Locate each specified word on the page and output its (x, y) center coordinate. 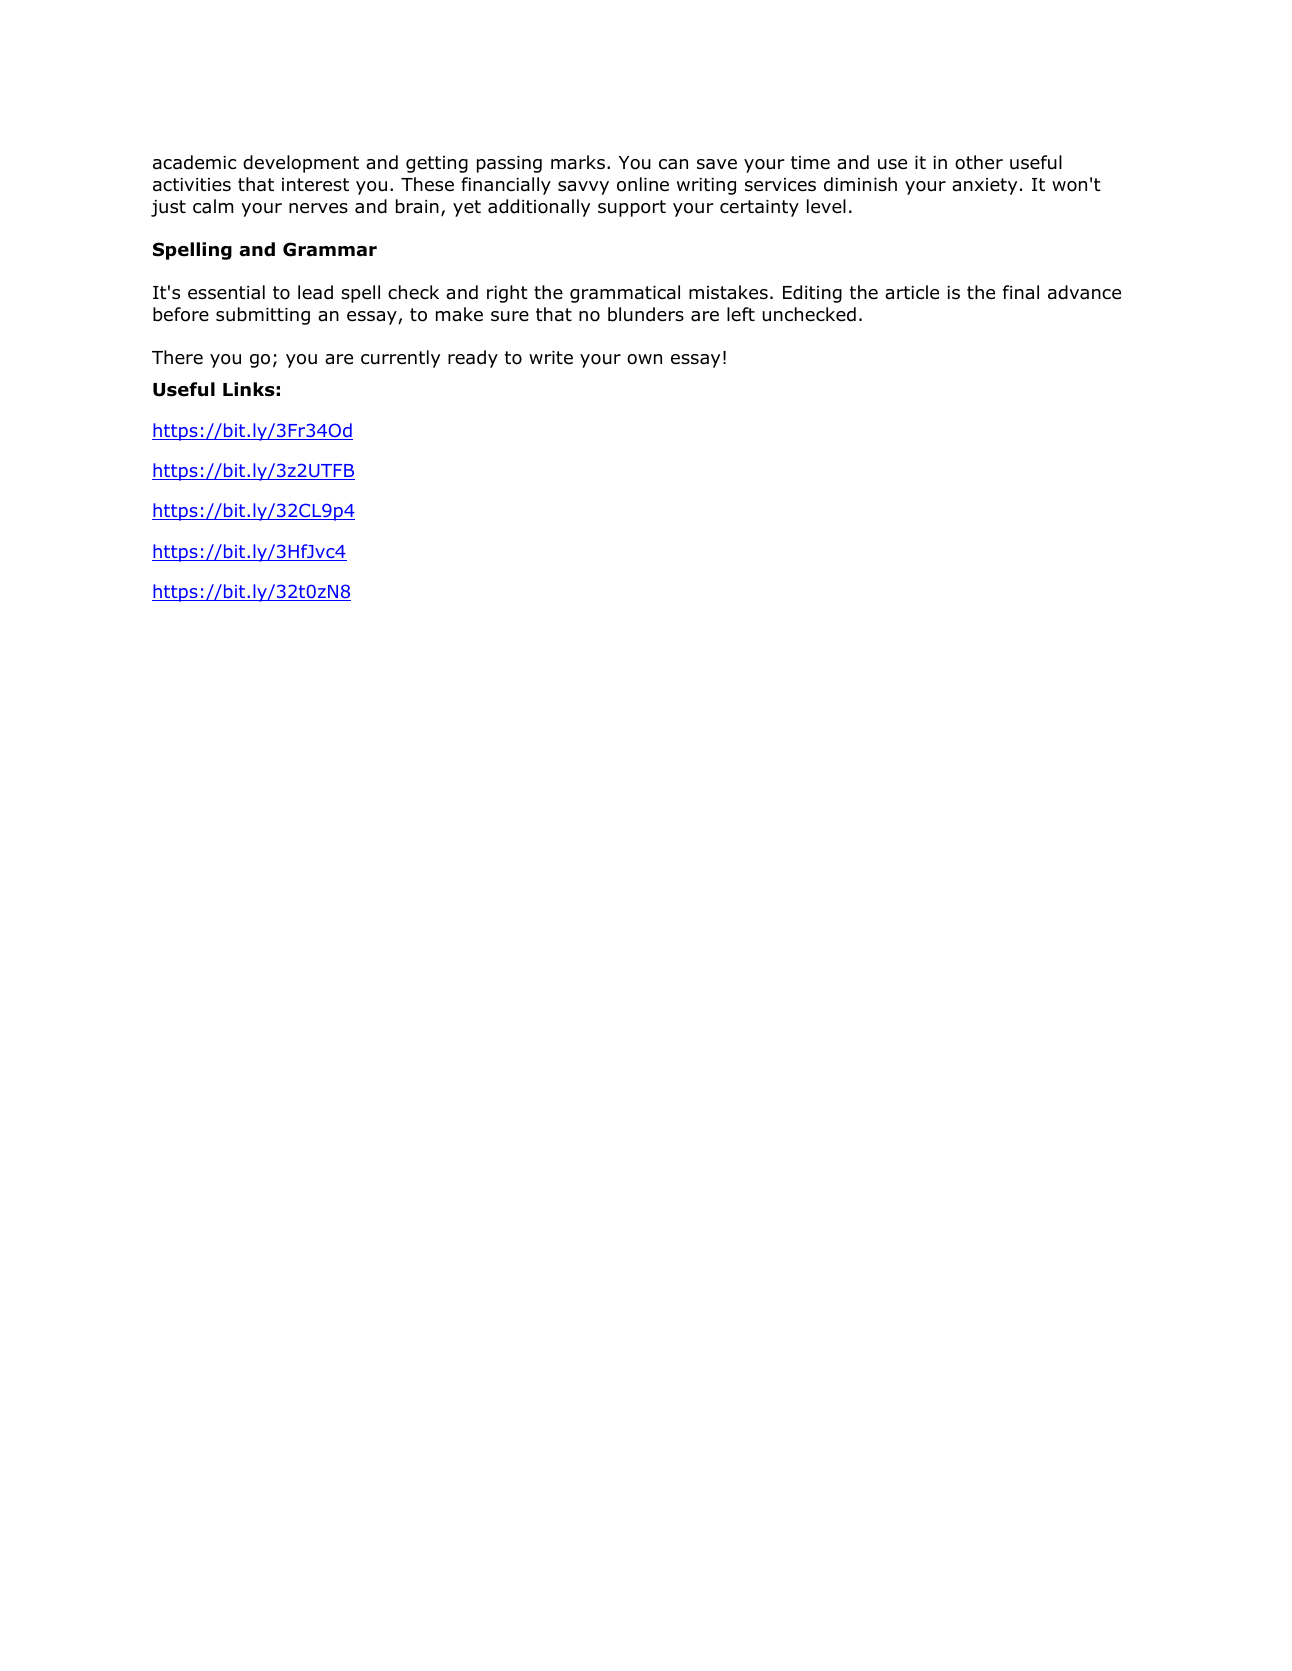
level (826, 206)
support (632, 208)
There (177, 357)
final (1021, 292)
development (301, 164)
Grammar (330, 249)
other (979, 162)
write (551, 358)
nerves (318, 208)
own (644, 359)
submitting (263, 316)
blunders (646, 314)
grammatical (625, 294)
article (912, 292)
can (673, 164)
